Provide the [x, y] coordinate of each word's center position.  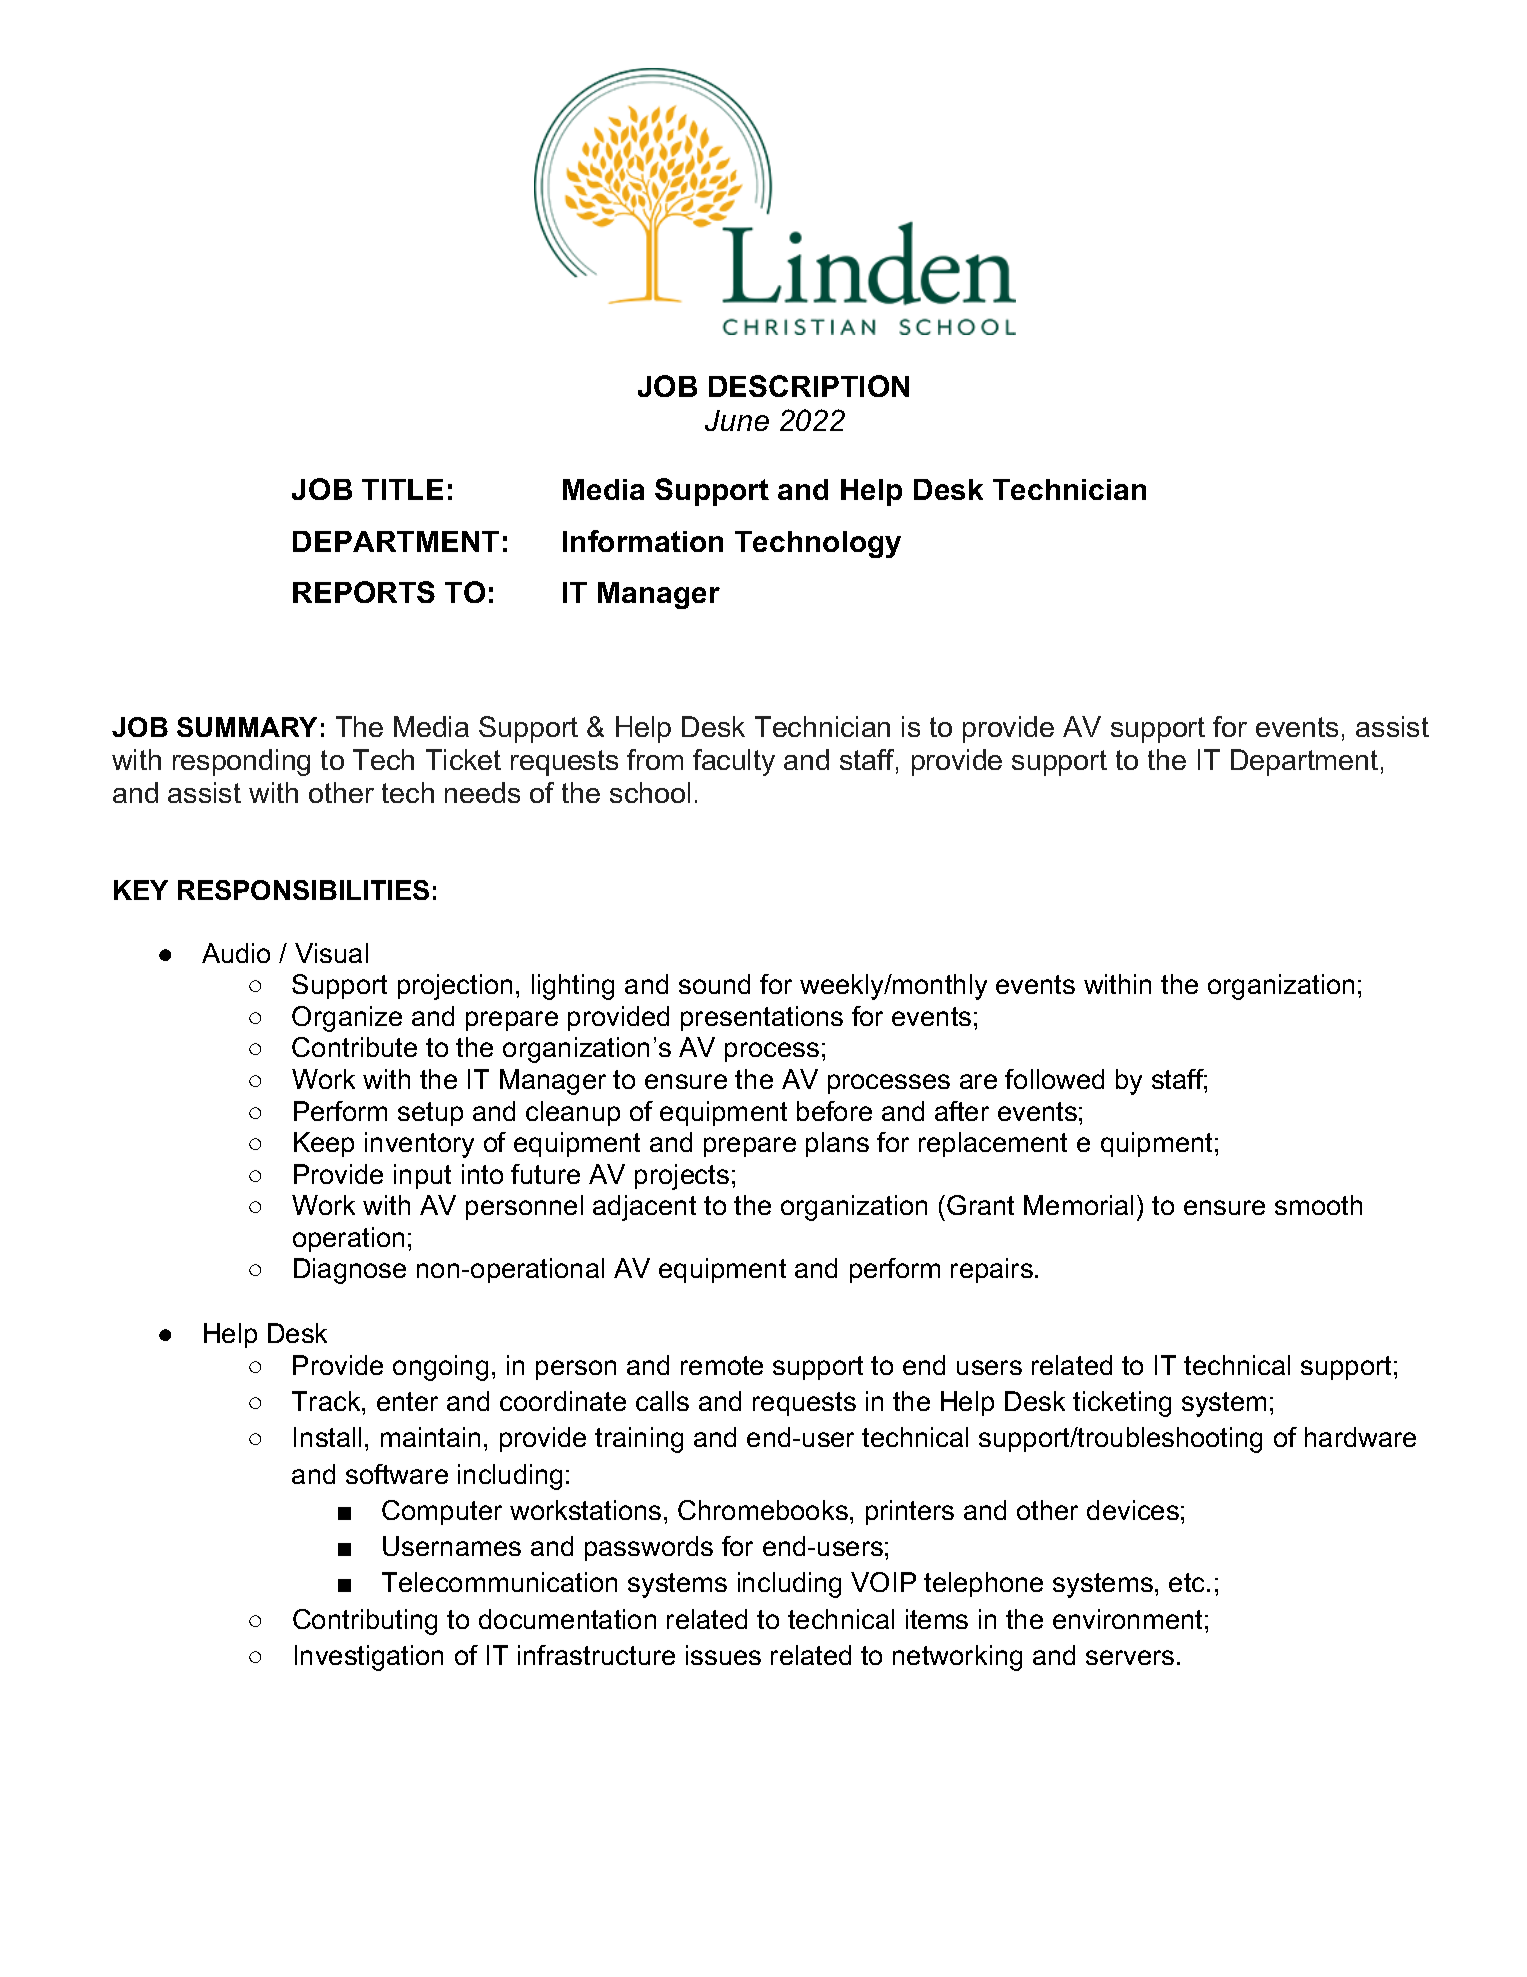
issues [723, 1655]
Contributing [365, 1622]
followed [1054, 1079]
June [737, 420]
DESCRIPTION [809, 386]
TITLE [402, 489]
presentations [762, 1018]
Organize [347, 1019]
